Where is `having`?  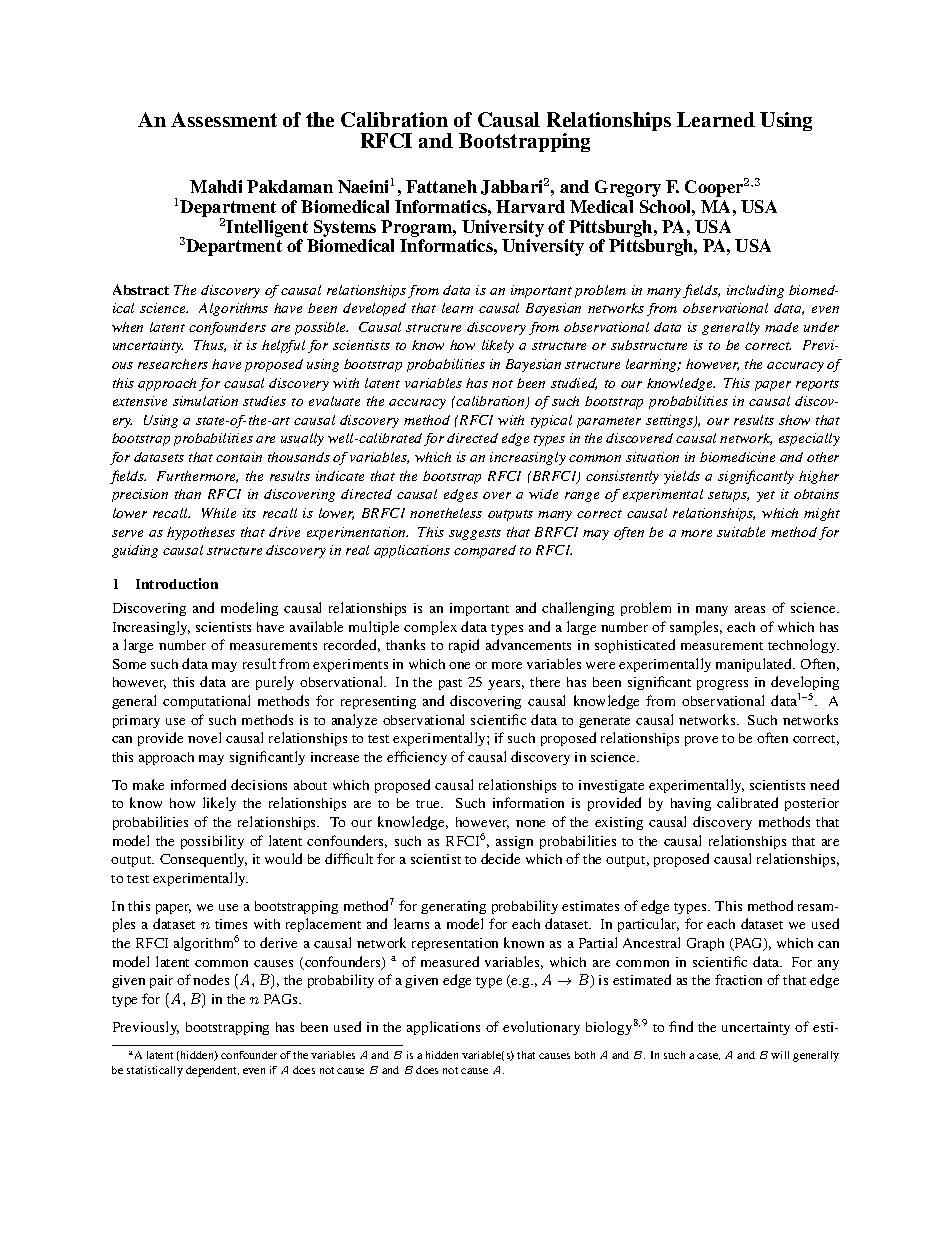 having is located at coordinates (691, 804).
